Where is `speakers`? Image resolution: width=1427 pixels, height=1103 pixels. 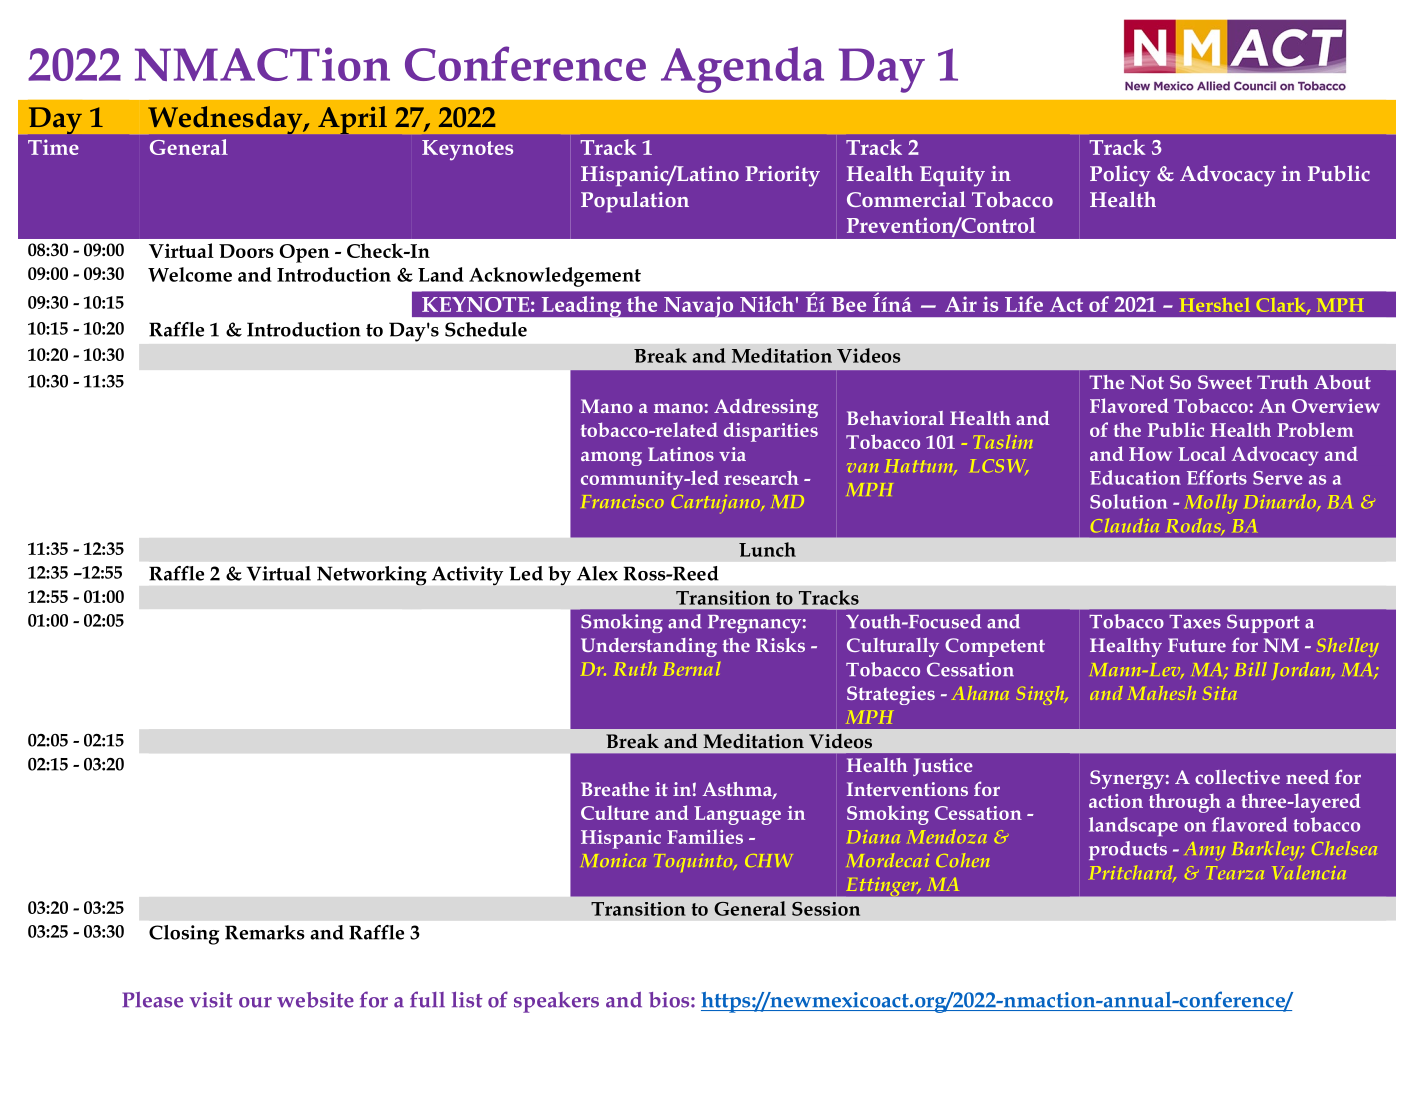 speakers is located at coordinates (556, 1002).
